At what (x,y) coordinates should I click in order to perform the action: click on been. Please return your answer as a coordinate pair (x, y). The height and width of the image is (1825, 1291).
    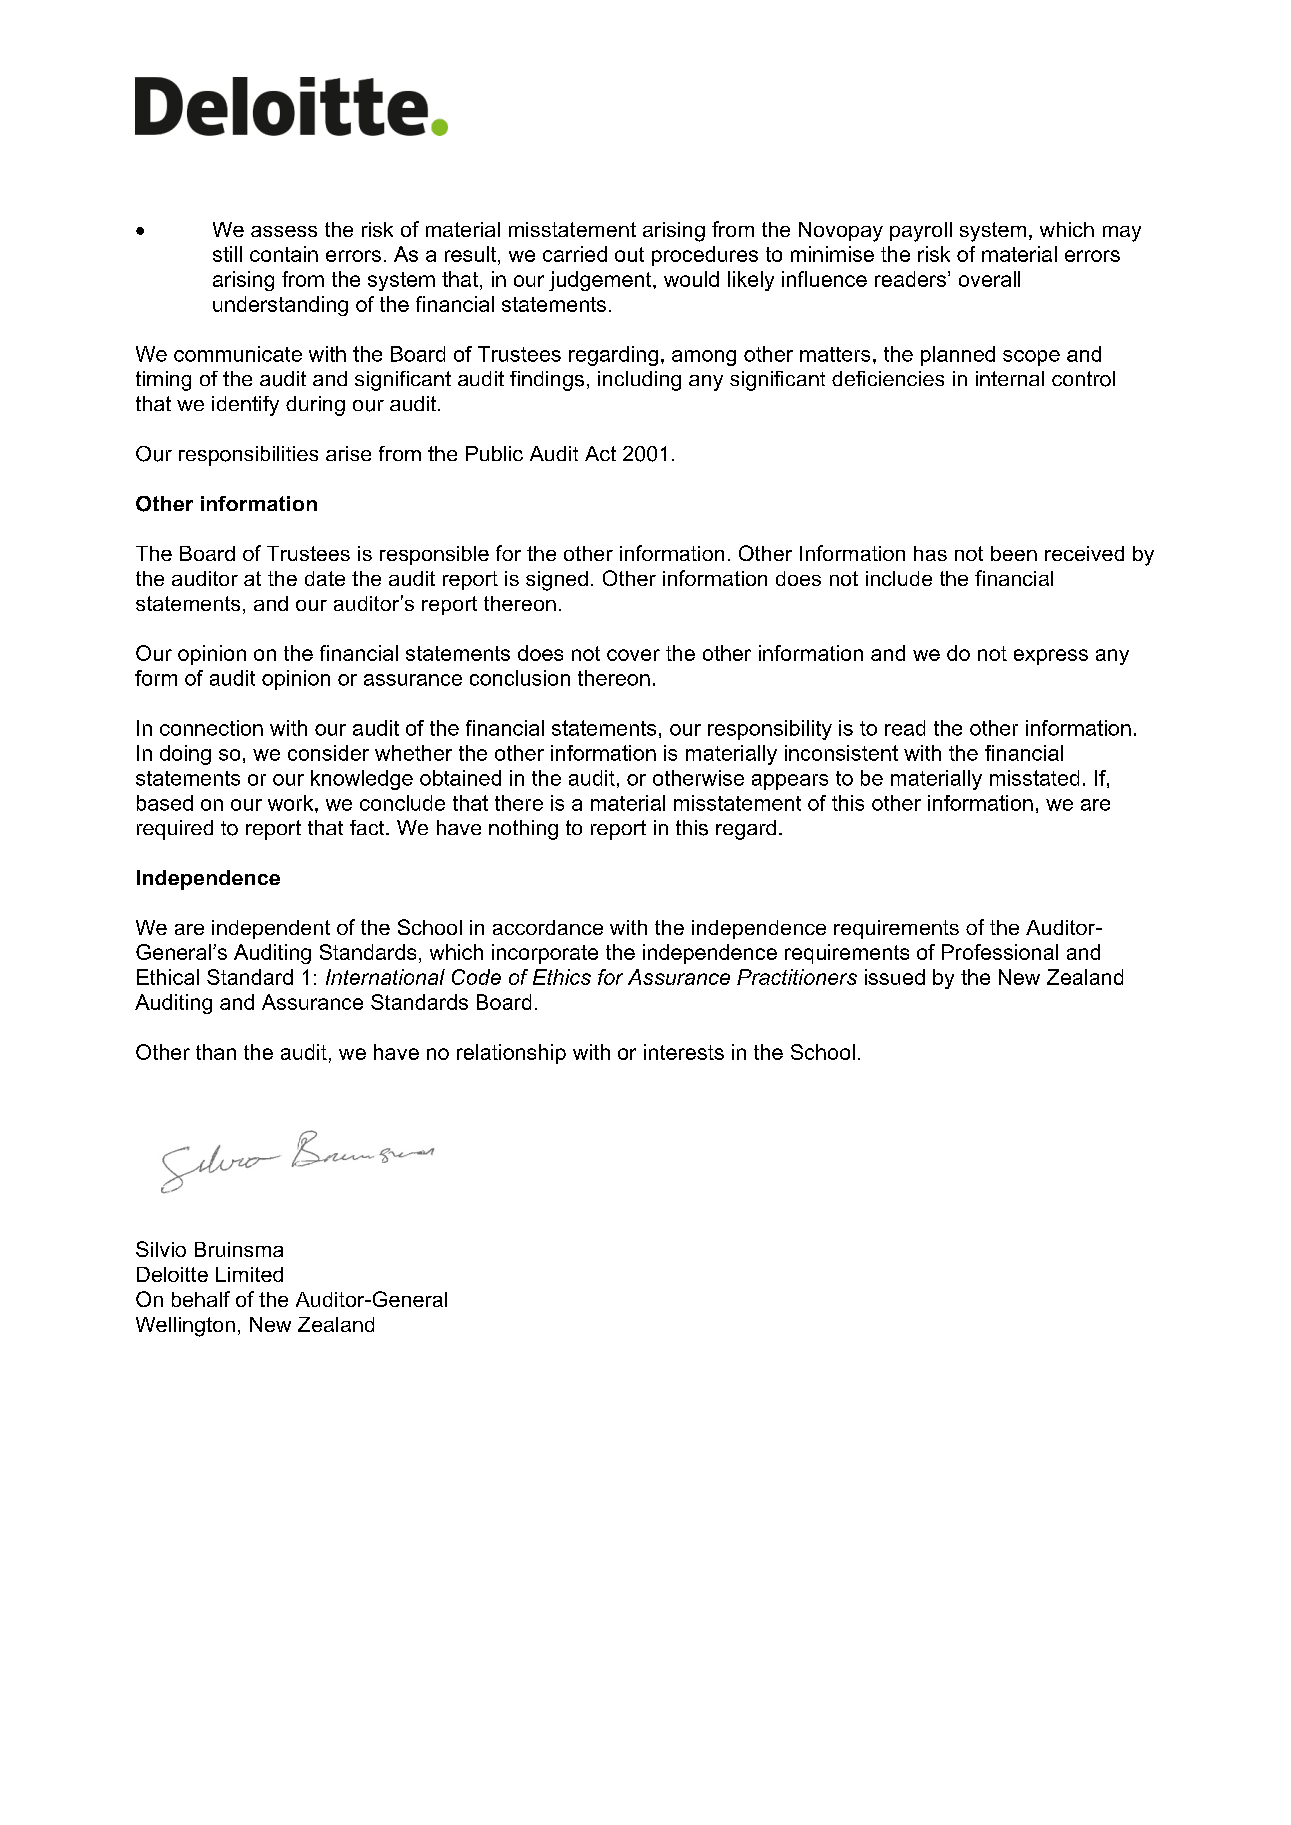
    Looking at the image, I should click on (1014, 553).
